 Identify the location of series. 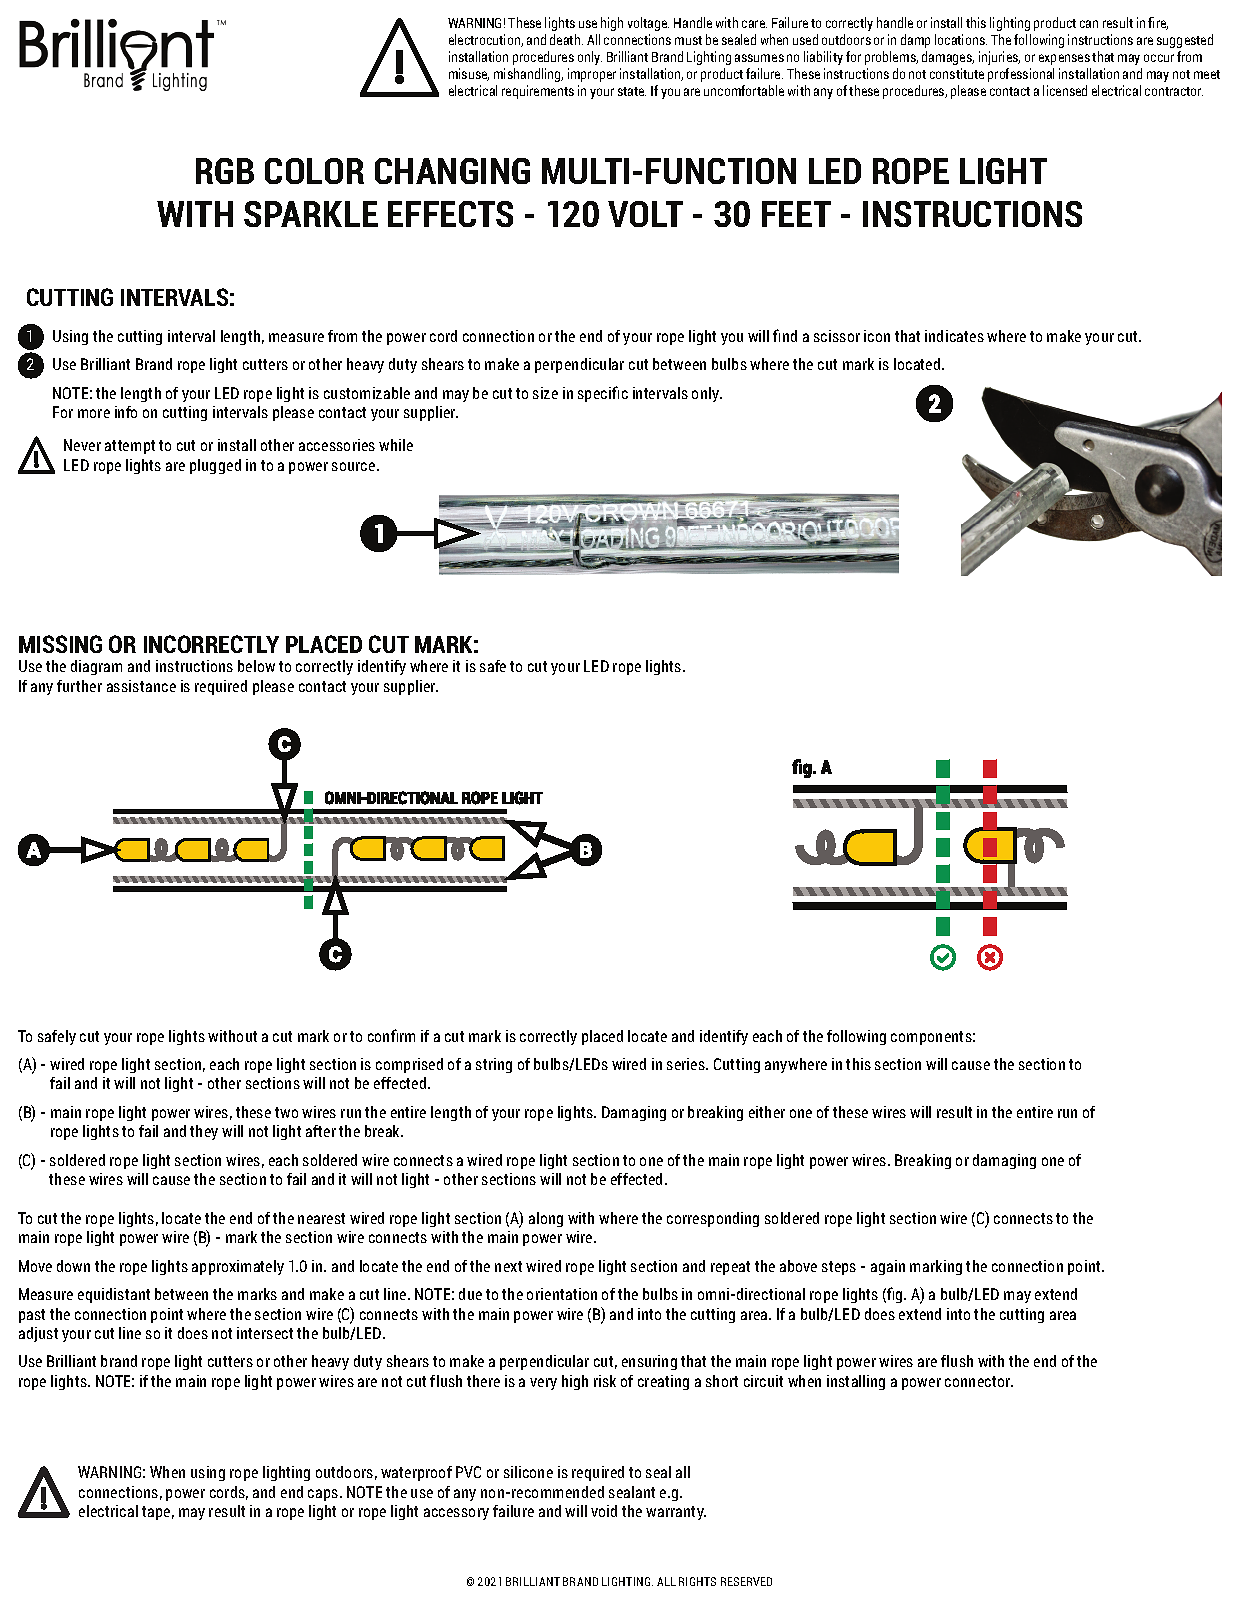
(687, 1064).
